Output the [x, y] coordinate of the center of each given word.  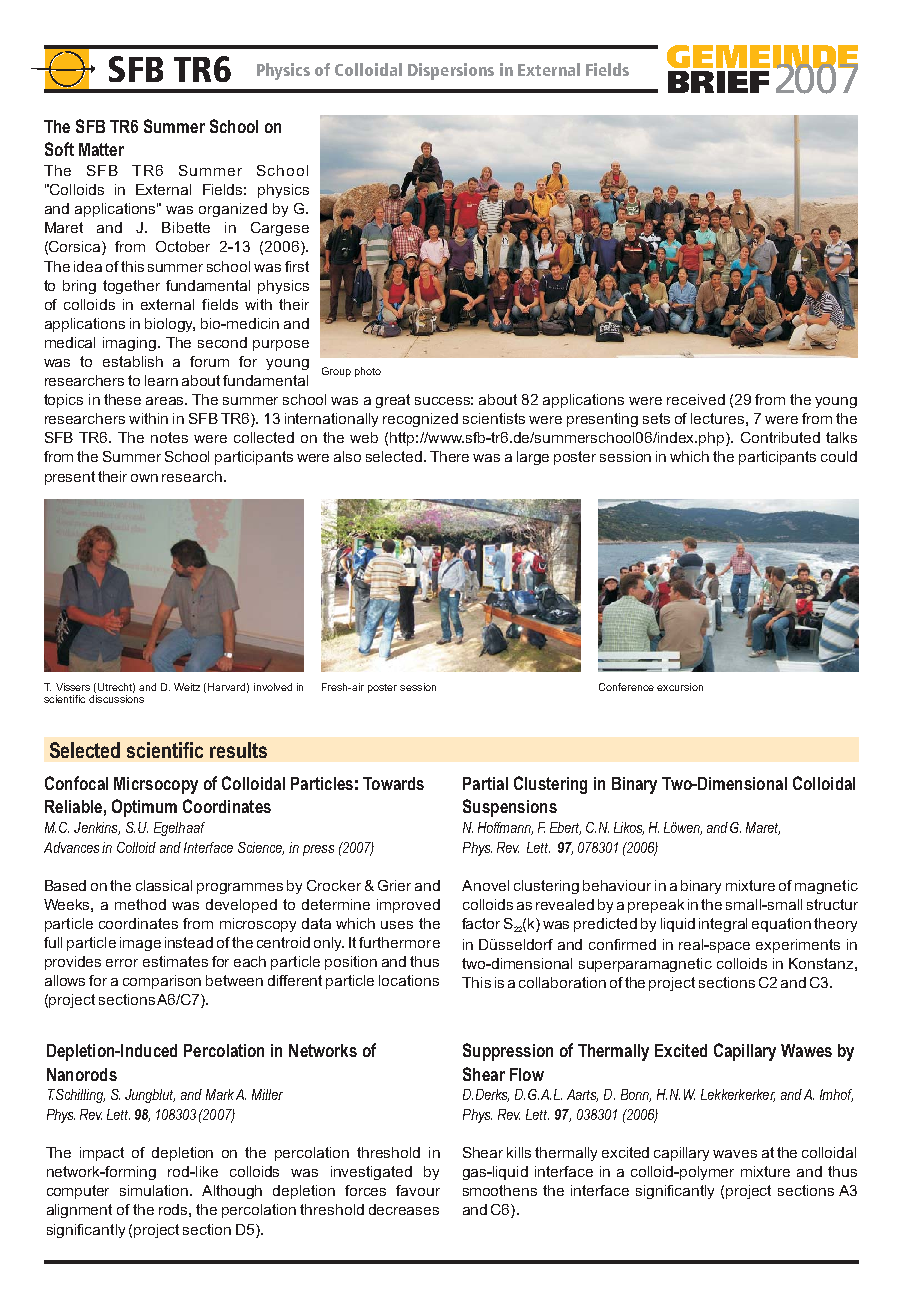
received [696, 399]
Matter [101, 149]
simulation [155, 1190]
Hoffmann [505, 828]
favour [418, 1190]
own [144, 478]
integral [723, 925]
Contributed [780, 437]
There [449, 456]
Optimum [144, 808]
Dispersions [451, 71]
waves [735, 1154]
